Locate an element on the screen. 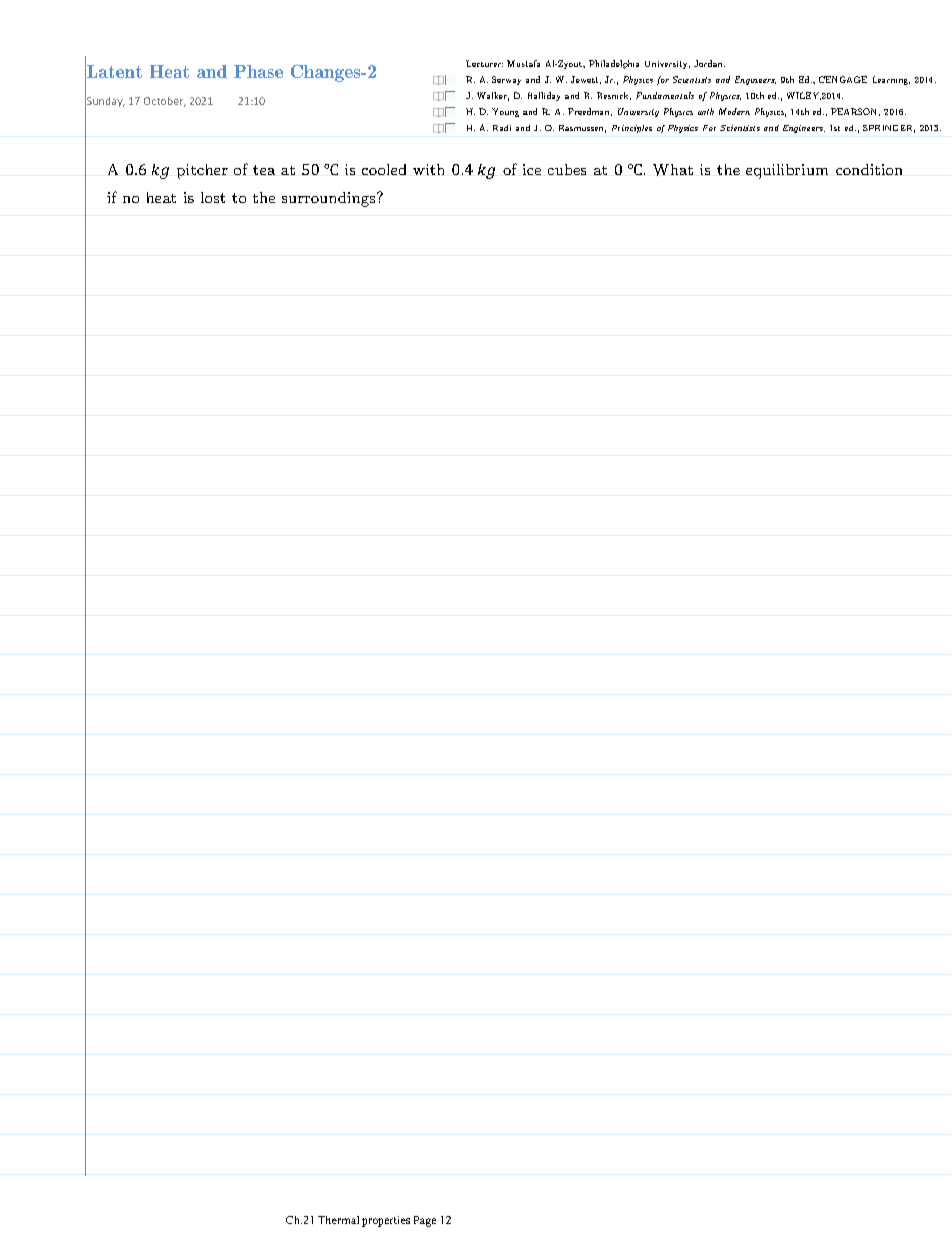 The width and height of the screenshot is (952, 1233). Phase is located at coordinates (258, 71).
